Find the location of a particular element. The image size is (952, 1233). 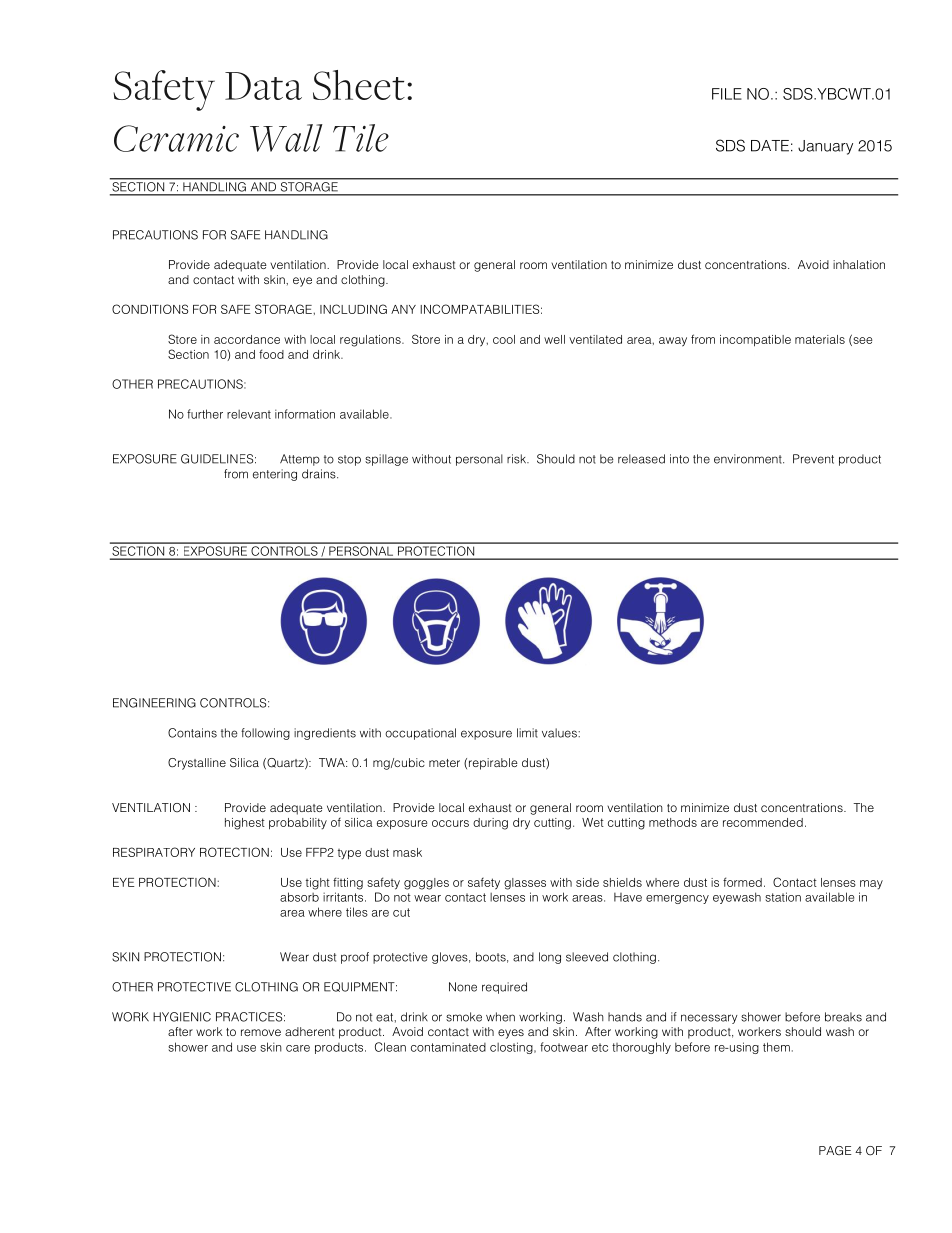

accordance is located at coordinates (247, 339).
